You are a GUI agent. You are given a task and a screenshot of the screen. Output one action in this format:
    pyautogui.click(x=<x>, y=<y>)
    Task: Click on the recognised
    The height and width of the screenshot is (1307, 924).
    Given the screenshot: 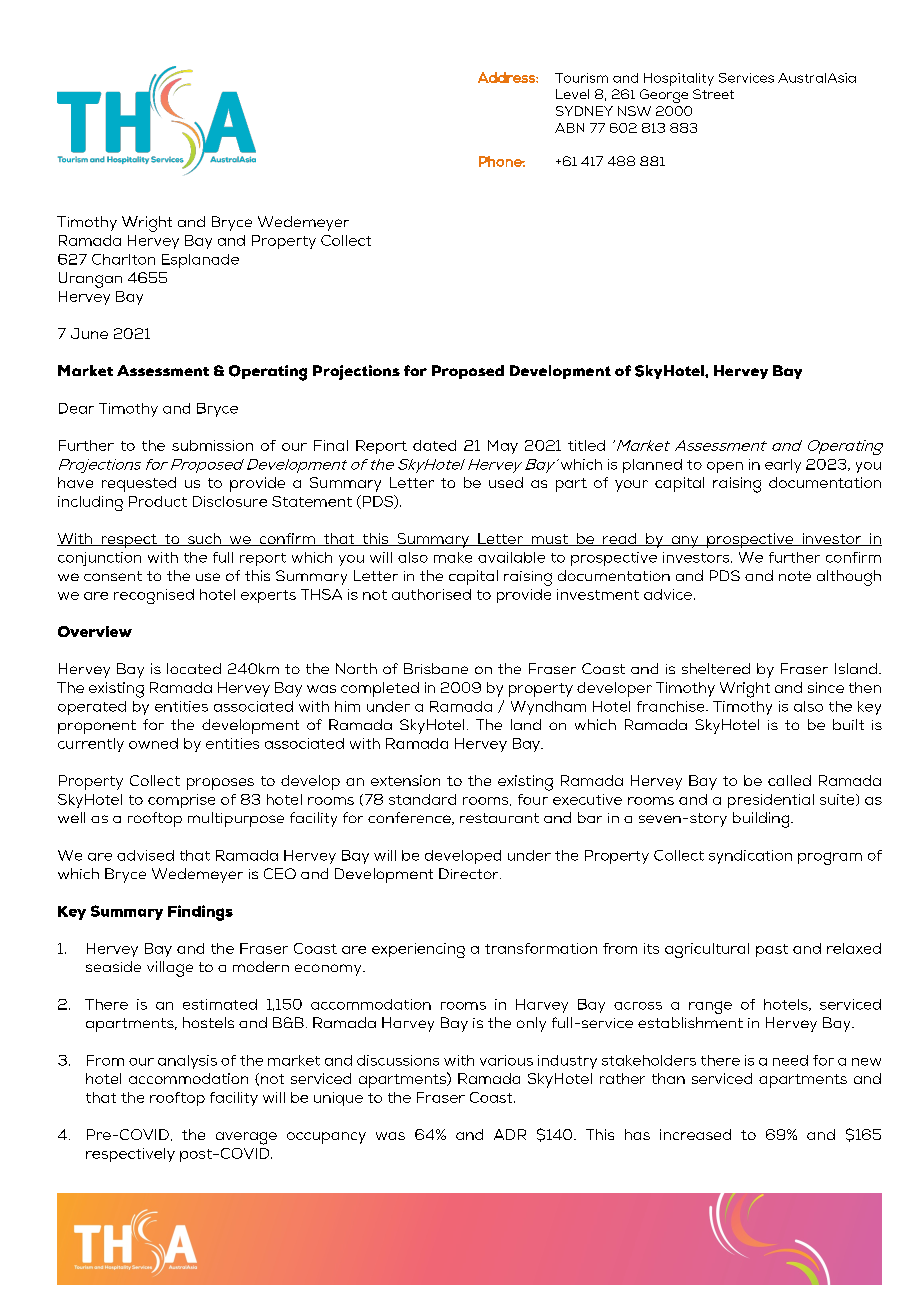 What is the action you would take?
    pyautogui.click(x=154, y=596)
